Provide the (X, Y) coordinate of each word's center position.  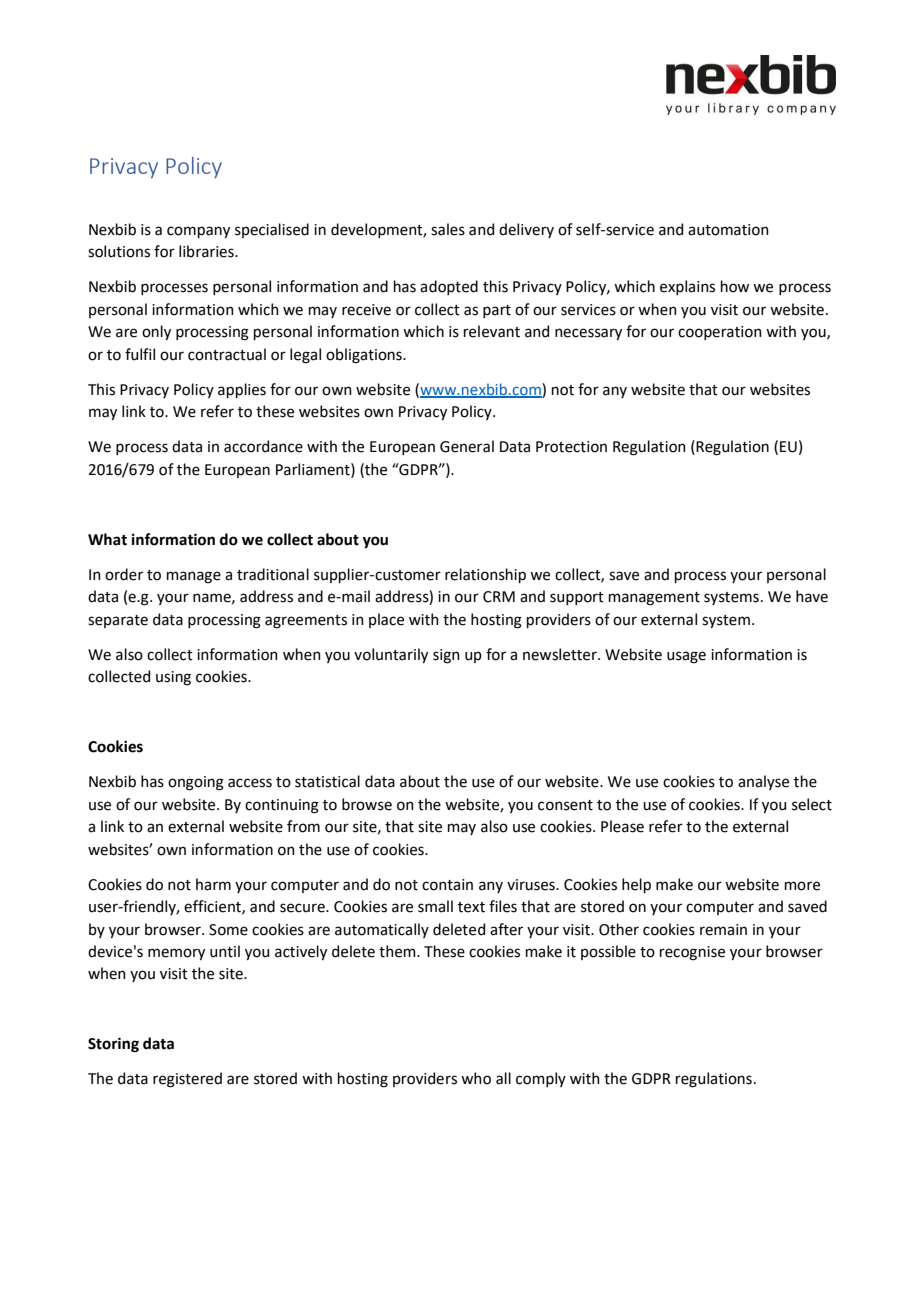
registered (187, 1080)
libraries (207, 251)
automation (728, 230)
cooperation (720, 333)
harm (213, 884)
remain (723, 930)
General (467, 446)
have (812, 596)
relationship (485, 575)
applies (242, 390)
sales (448, 229)
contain (447, 885)
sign (446, 656)
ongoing (196, 783)
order (124, 574)
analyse (763, 782)
